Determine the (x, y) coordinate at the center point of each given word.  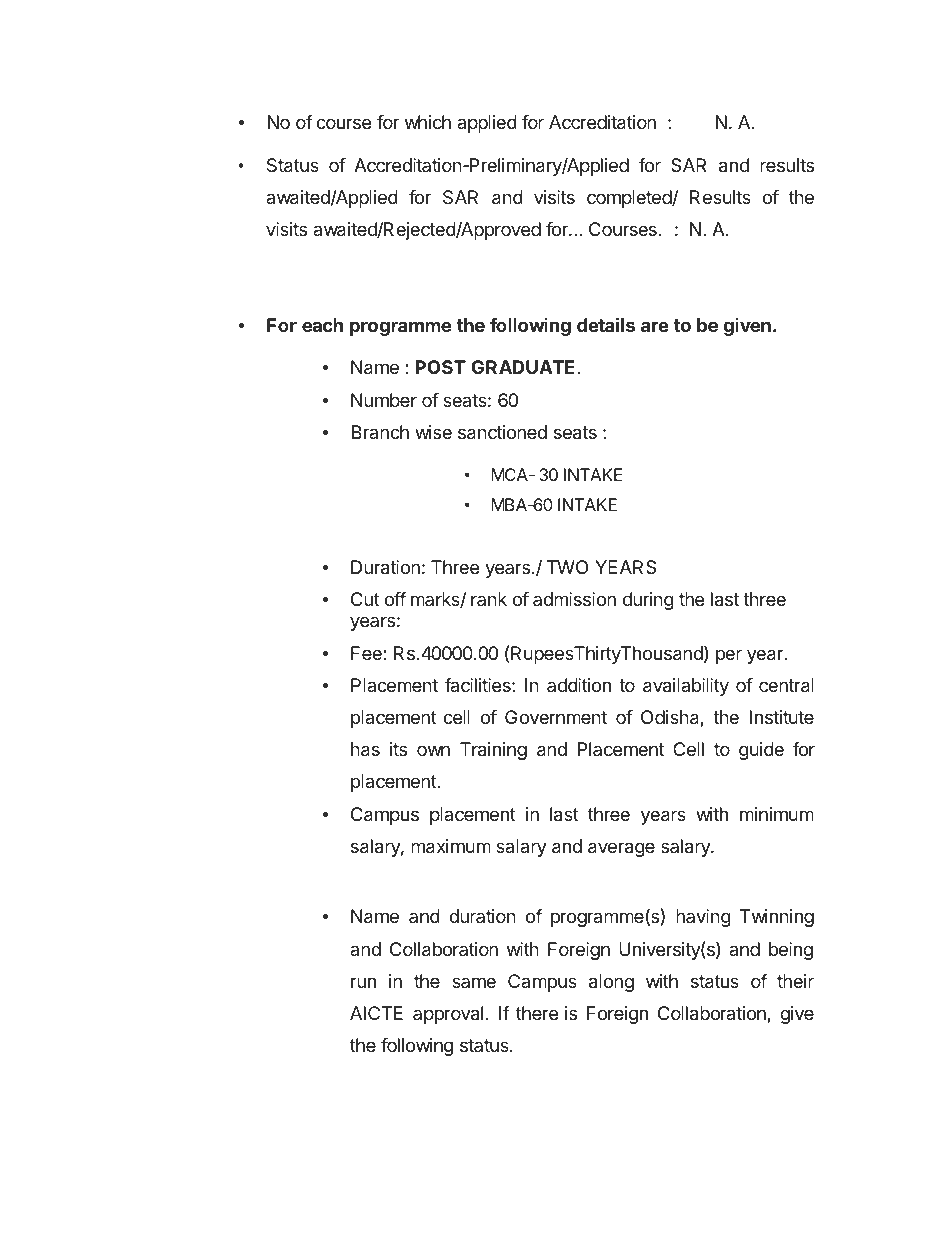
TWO (567, 567)
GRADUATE (523, 367)
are (655, 326)
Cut (365, 599)
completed (630, 199)
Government (556, 717)
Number (384, 400)
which (428, 122)
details (606, 324)
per (729, 656)
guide (761, 751)
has (365, 749)
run (363, 982)
